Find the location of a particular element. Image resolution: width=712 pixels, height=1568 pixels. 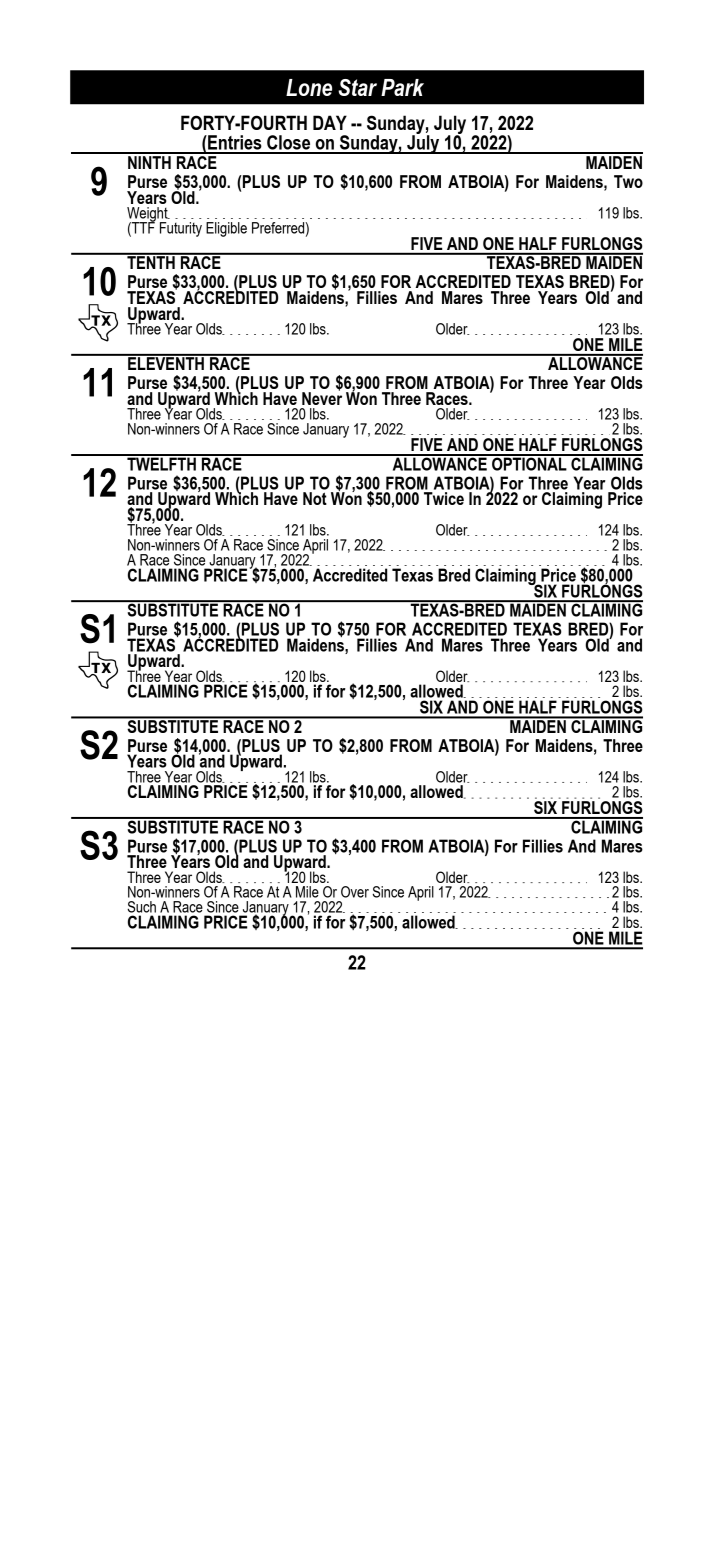

TWELFTH is located at coordinates (161, 463).
